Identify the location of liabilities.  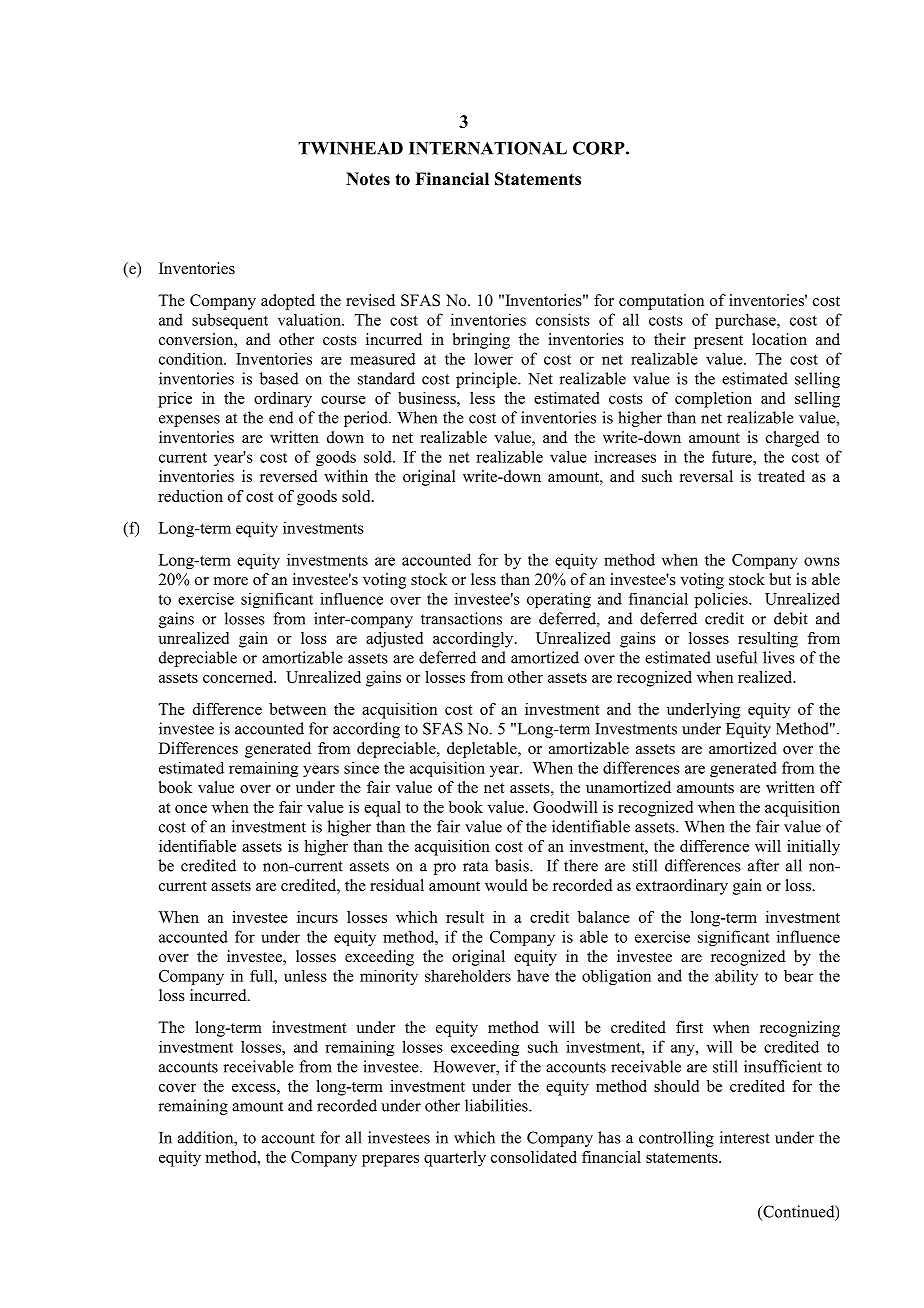
(497, 1105).
